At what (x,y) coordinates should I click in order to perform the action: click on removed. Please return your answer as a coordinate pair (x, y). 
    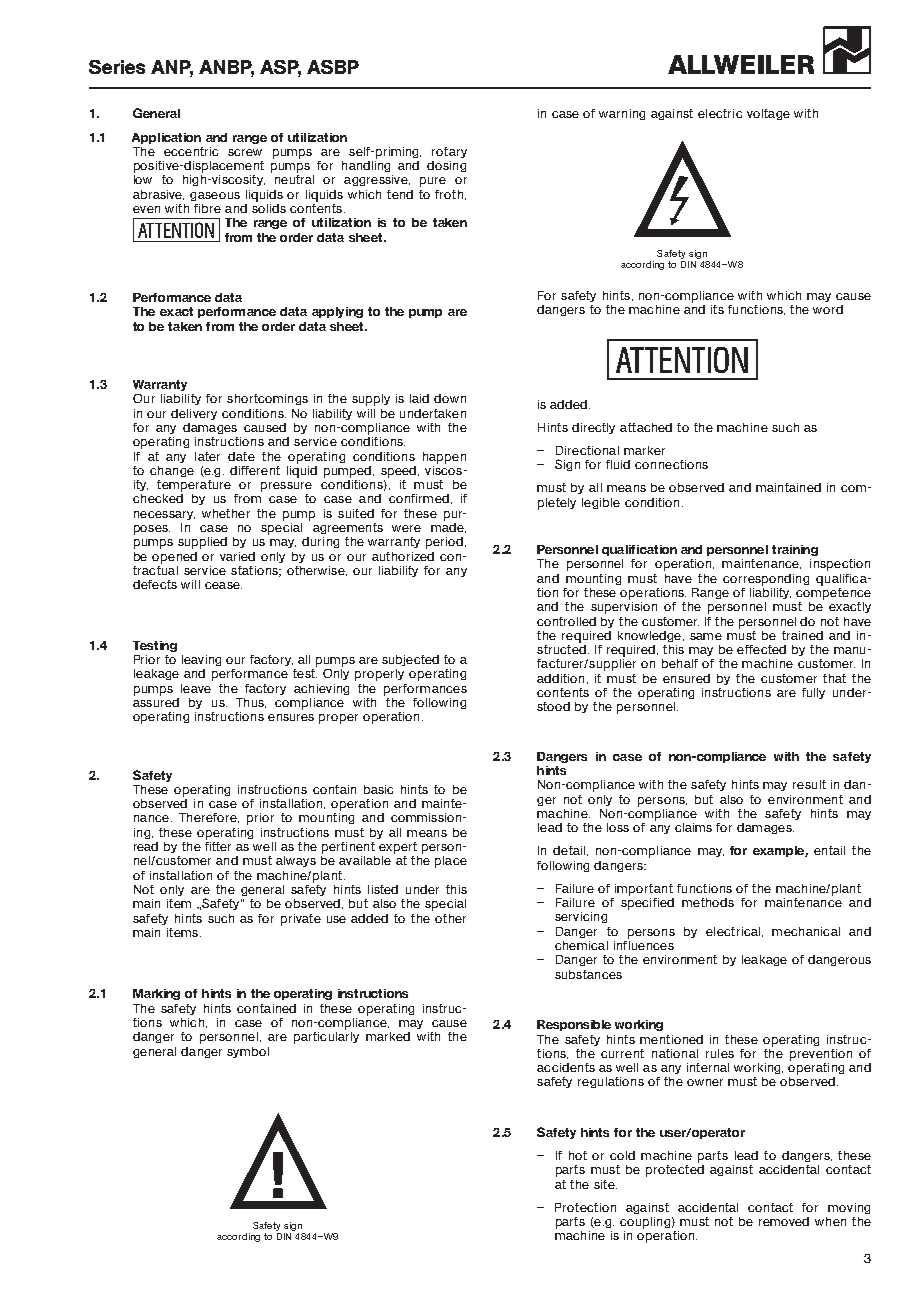
    Looking at the image, I should click on (784, 1221).
